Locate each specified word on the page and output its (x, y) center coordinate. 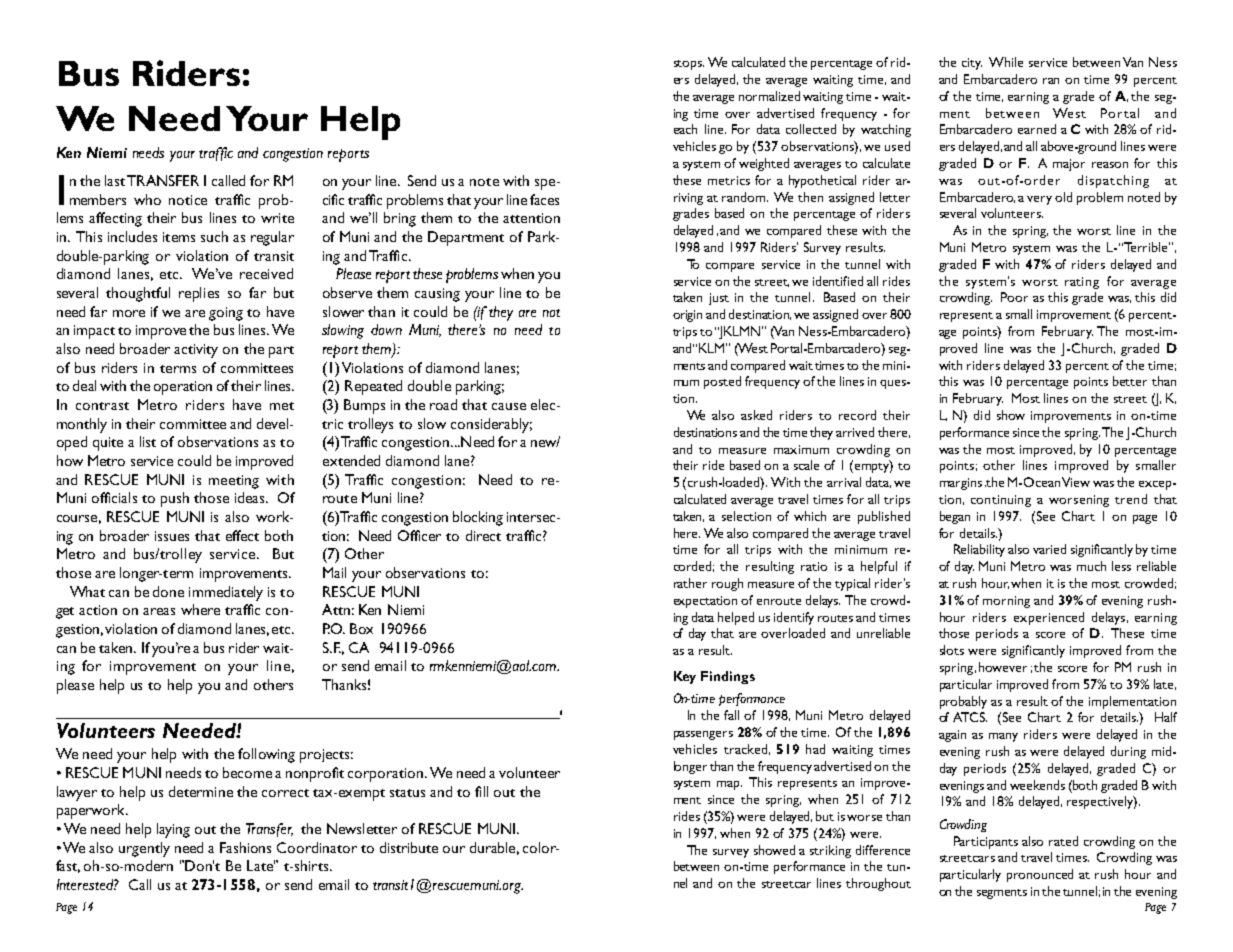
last (115, 180)
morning (1006, 602)
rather (690, 583)
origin (687, 316)
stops (689, 65)
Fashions (245, 847)
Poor (1014, 297)
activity (196, 351)
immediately (226, 593)
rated (1063, 841)
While (1006, 62)
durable (494, 848)
